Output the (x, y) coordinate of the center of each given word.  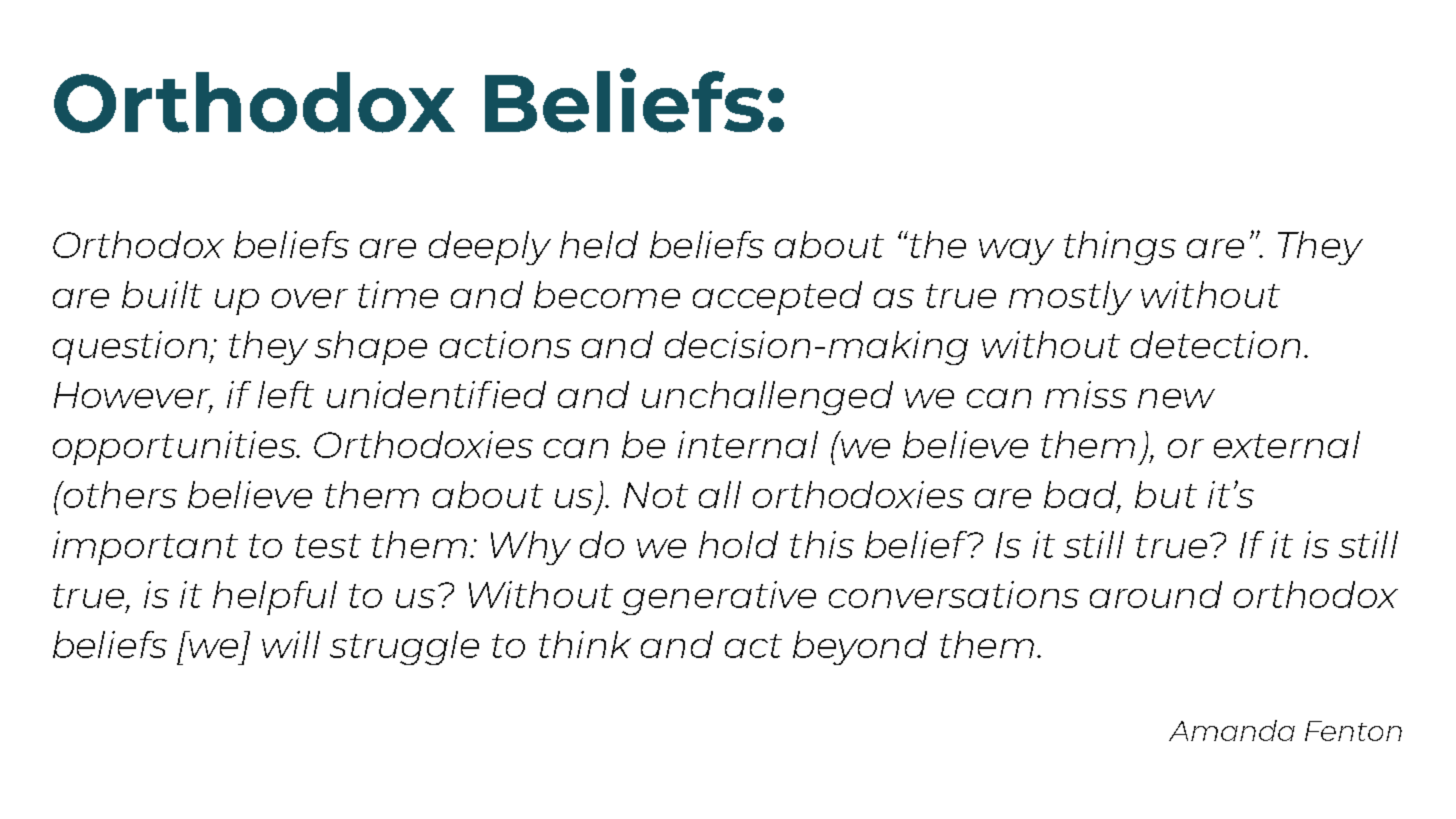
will (291, 644)
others (119, 494)
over (310, 298)
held (599, 244)
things (1120, 248)
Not (656, 495)
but (1166, 494)
